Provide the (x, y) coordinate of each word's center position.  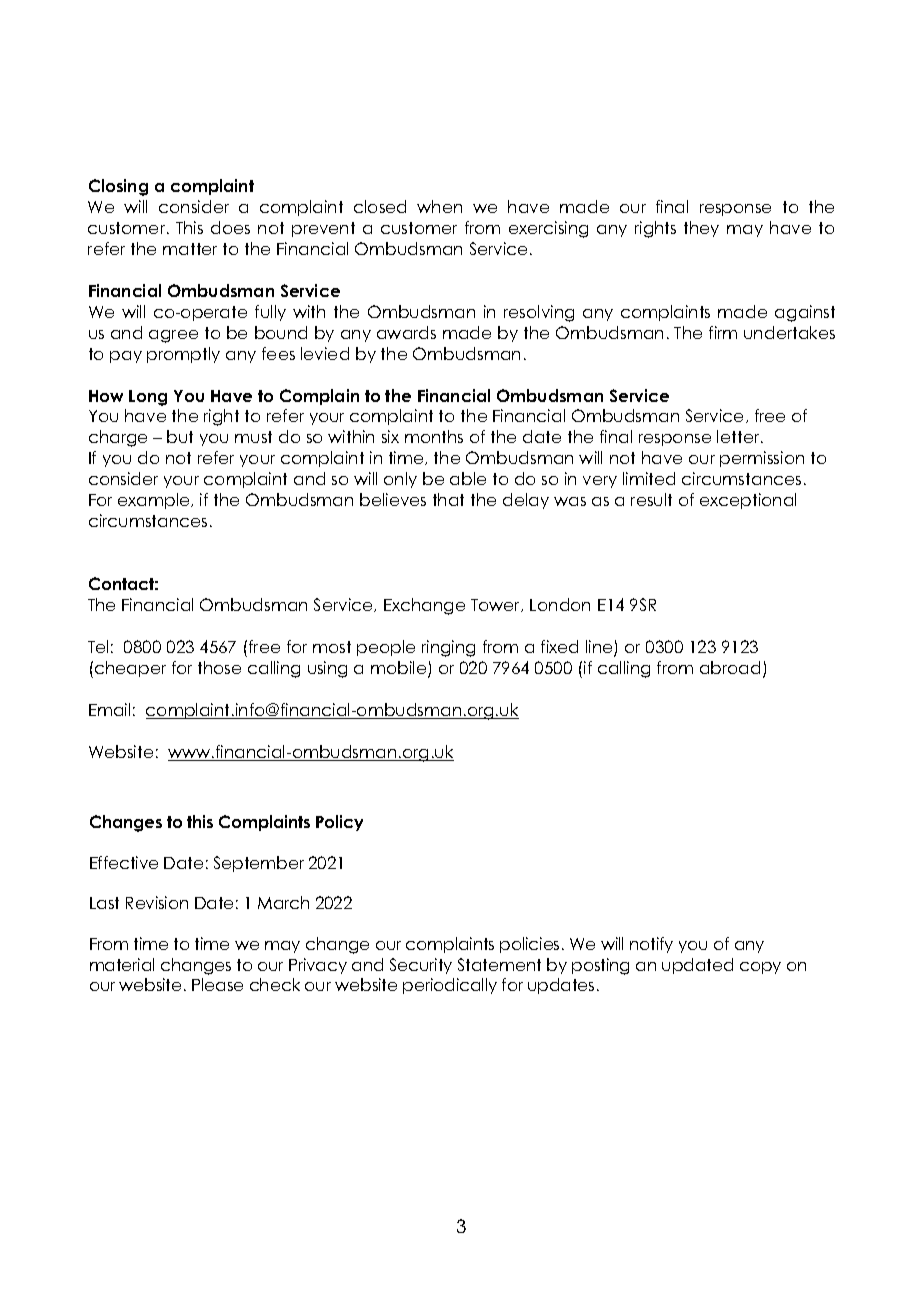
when (439, 206)
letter (739, 436)
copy (760, 968)
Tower (497, 605)
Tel (98, 646)
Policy (339, 823)
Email (109, 709)
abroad (730, 667)
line (600, 648)
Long (148, 398)
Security (421, 966)
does (230, 227)
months (434, 436)
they (701, 229)
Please (217, 984)
